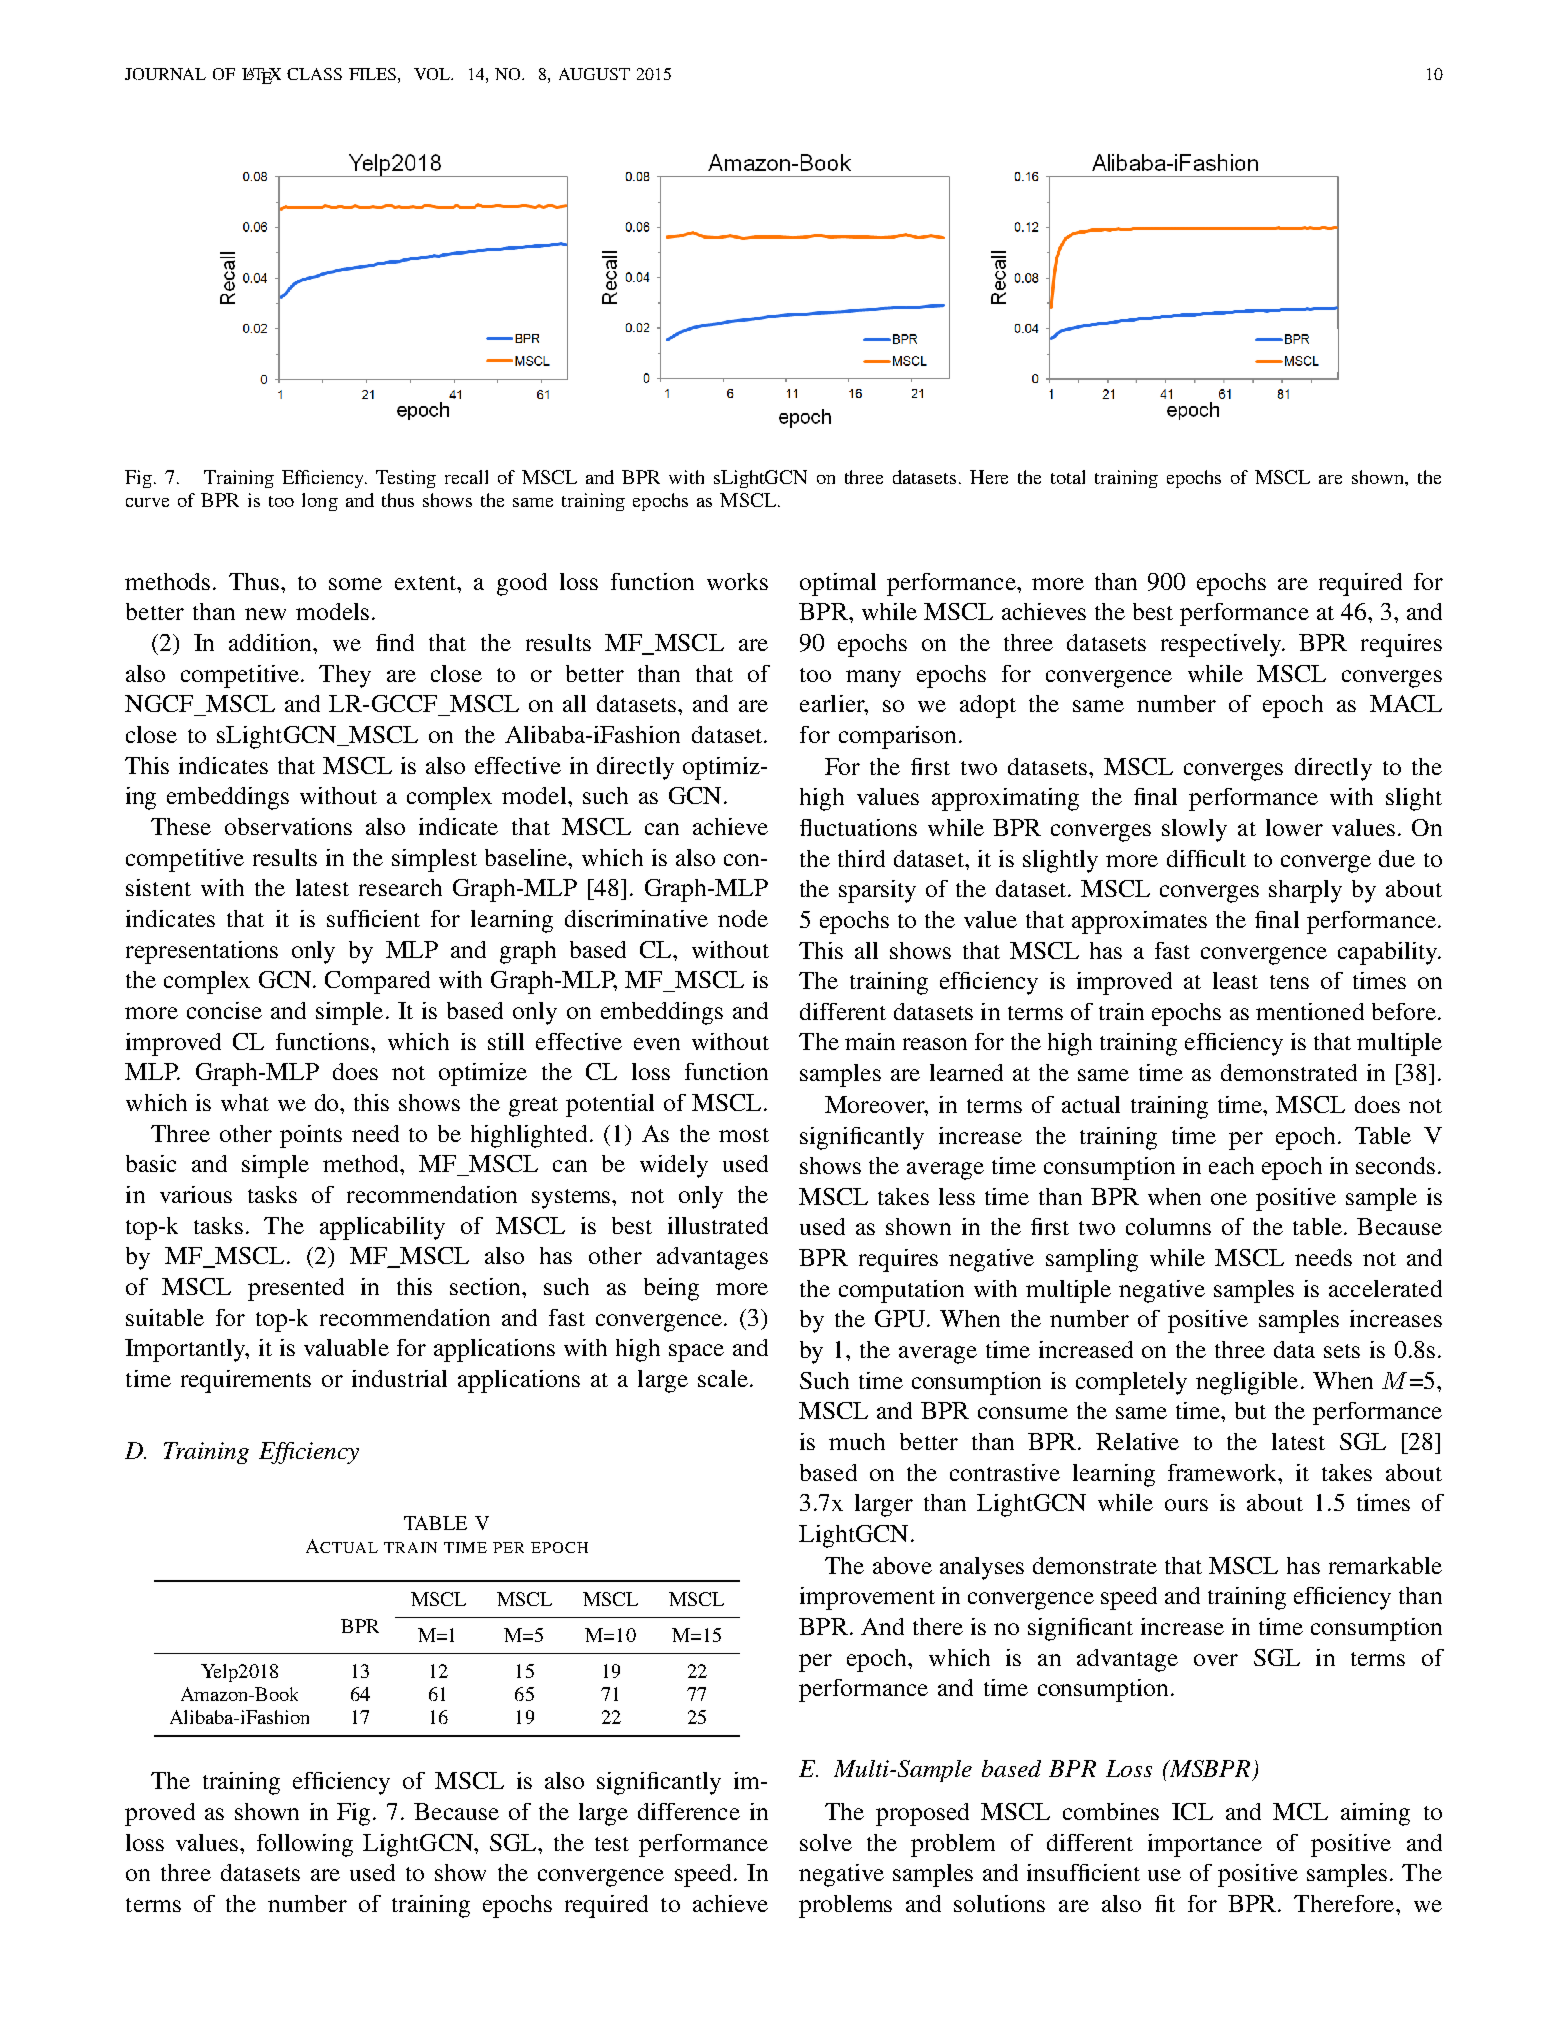 This image has width=1568, height=2030. Describe the element at coordinates (873, 679) in the image. I see `many` at that location.
